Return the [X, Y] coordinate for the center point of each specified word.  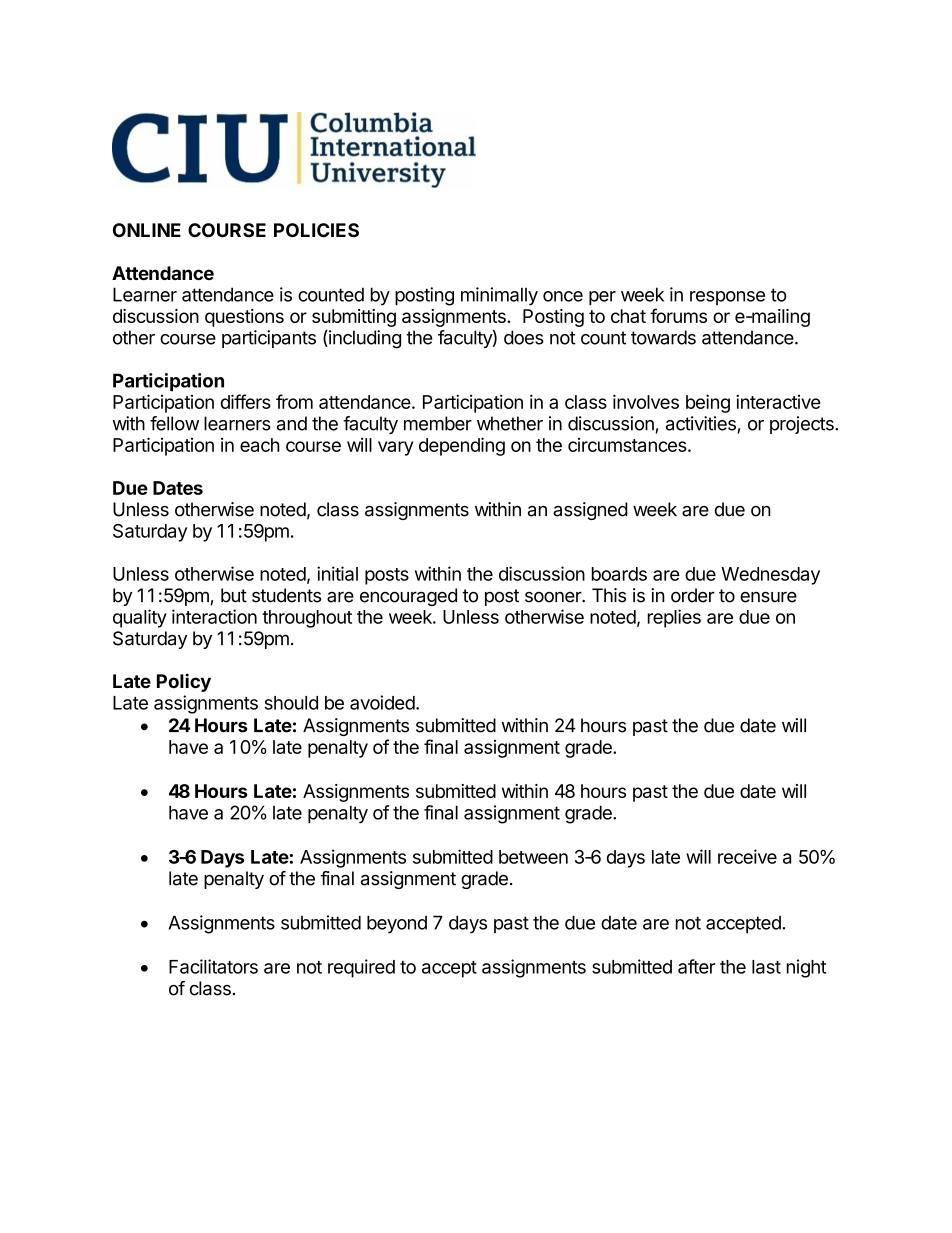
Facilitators [213, 966]
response [727, 298]
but [234, 595]
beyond [397, 924]
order [693, 595]
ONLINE [147, 230]
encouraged [408, 597]
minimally [499, 296]
